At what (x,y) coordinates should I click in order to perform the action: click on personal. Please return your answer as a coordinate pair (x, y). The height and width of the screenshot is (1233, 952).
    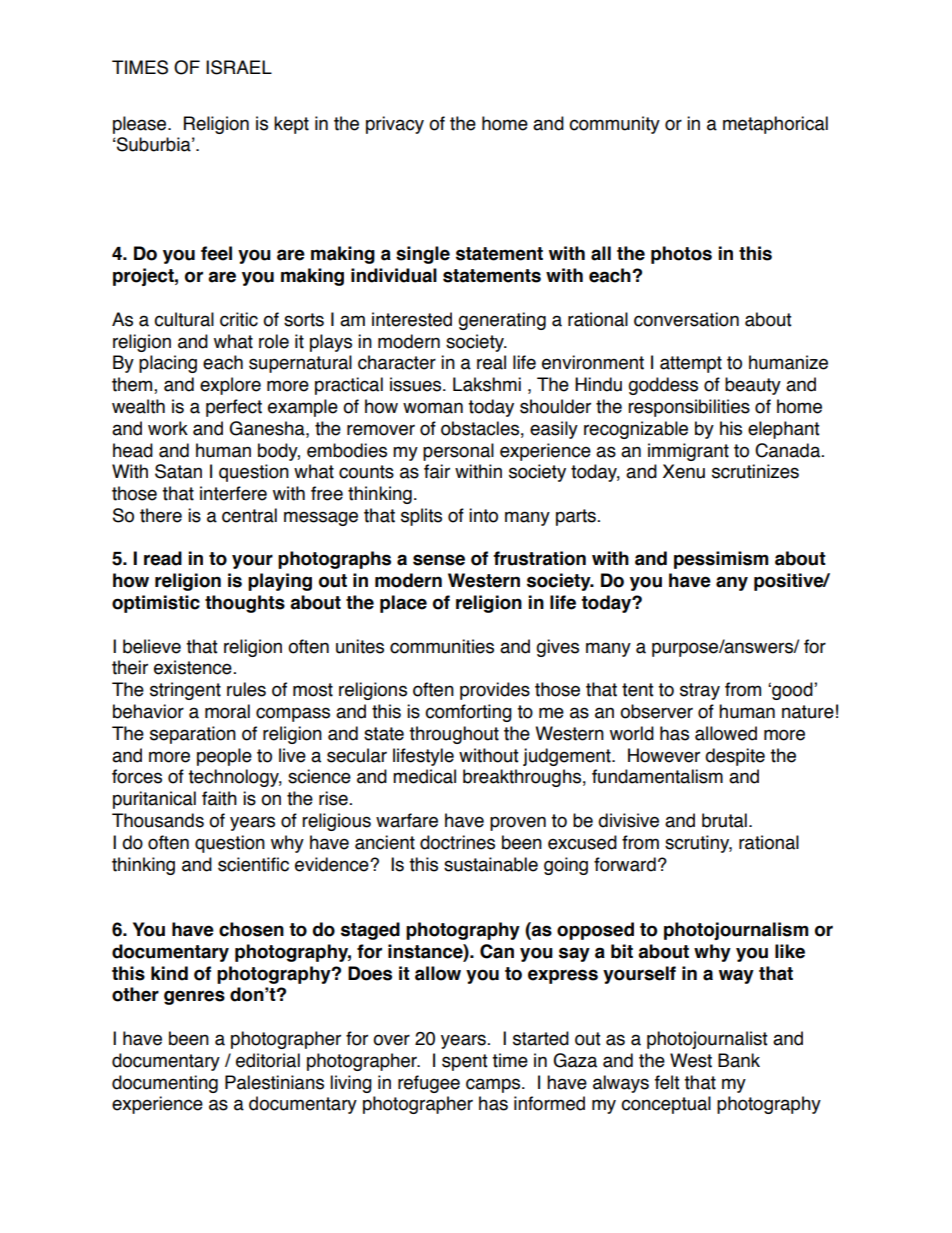
    Looking at the image, I should click on (458, 452).
